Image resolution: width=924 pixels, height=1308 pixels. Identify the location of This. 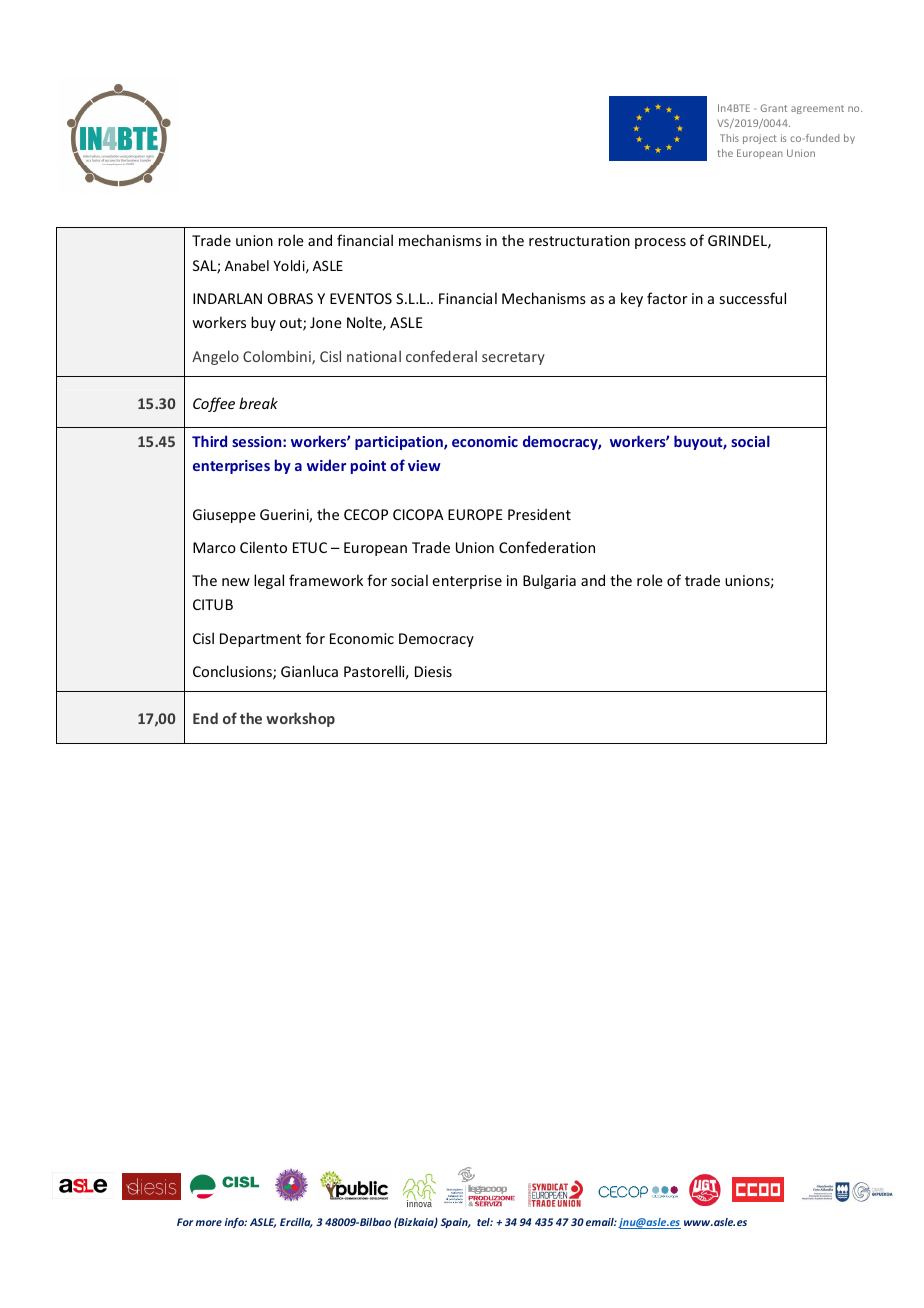
(729, 138).
